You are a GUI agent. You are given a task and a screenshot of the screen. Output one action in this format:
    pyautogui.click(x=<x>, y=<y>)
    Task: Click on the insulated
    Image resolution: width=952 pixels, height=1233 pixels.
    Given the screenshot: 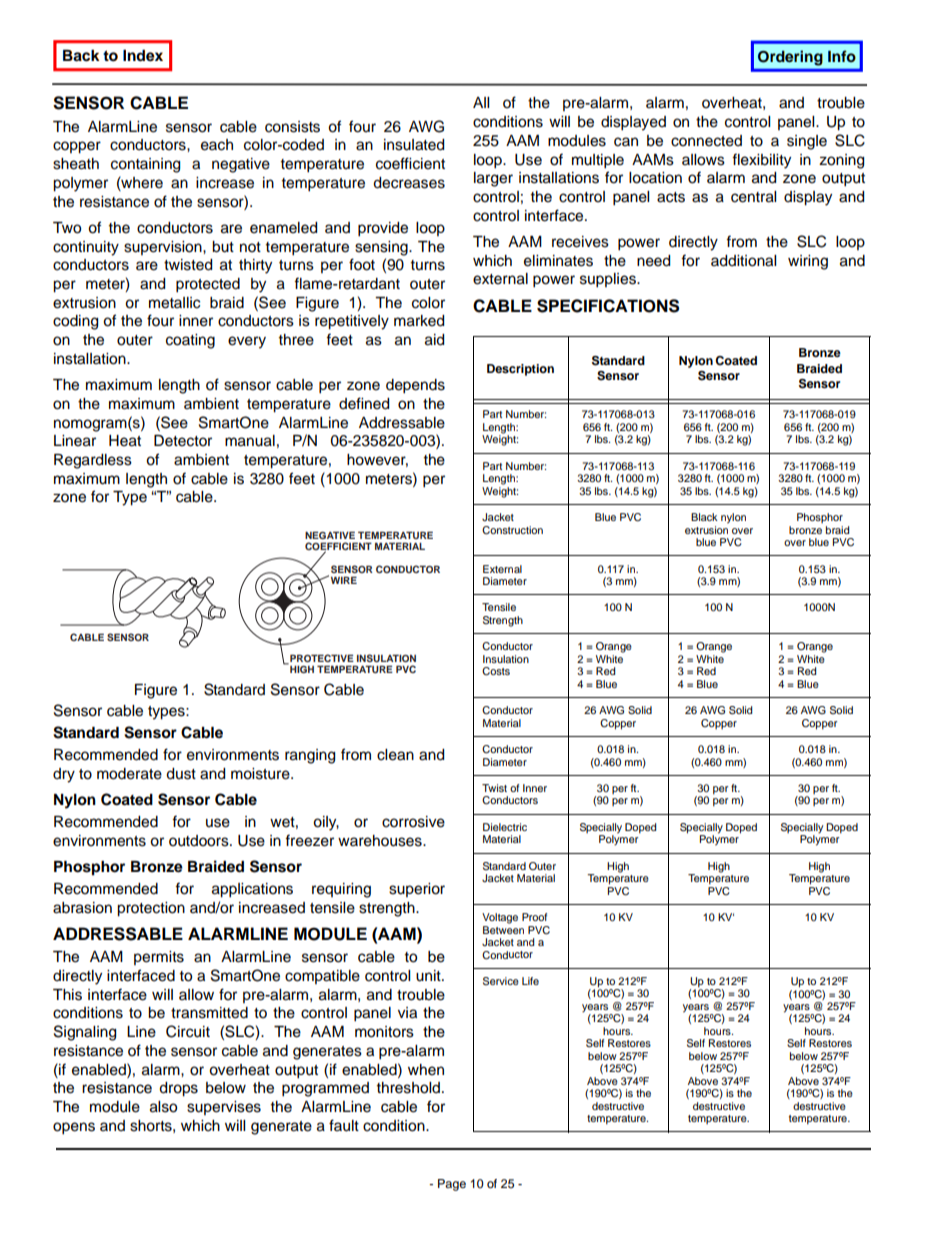 What is the action you would take?
    pyautogui.click(x=414, y=145)
